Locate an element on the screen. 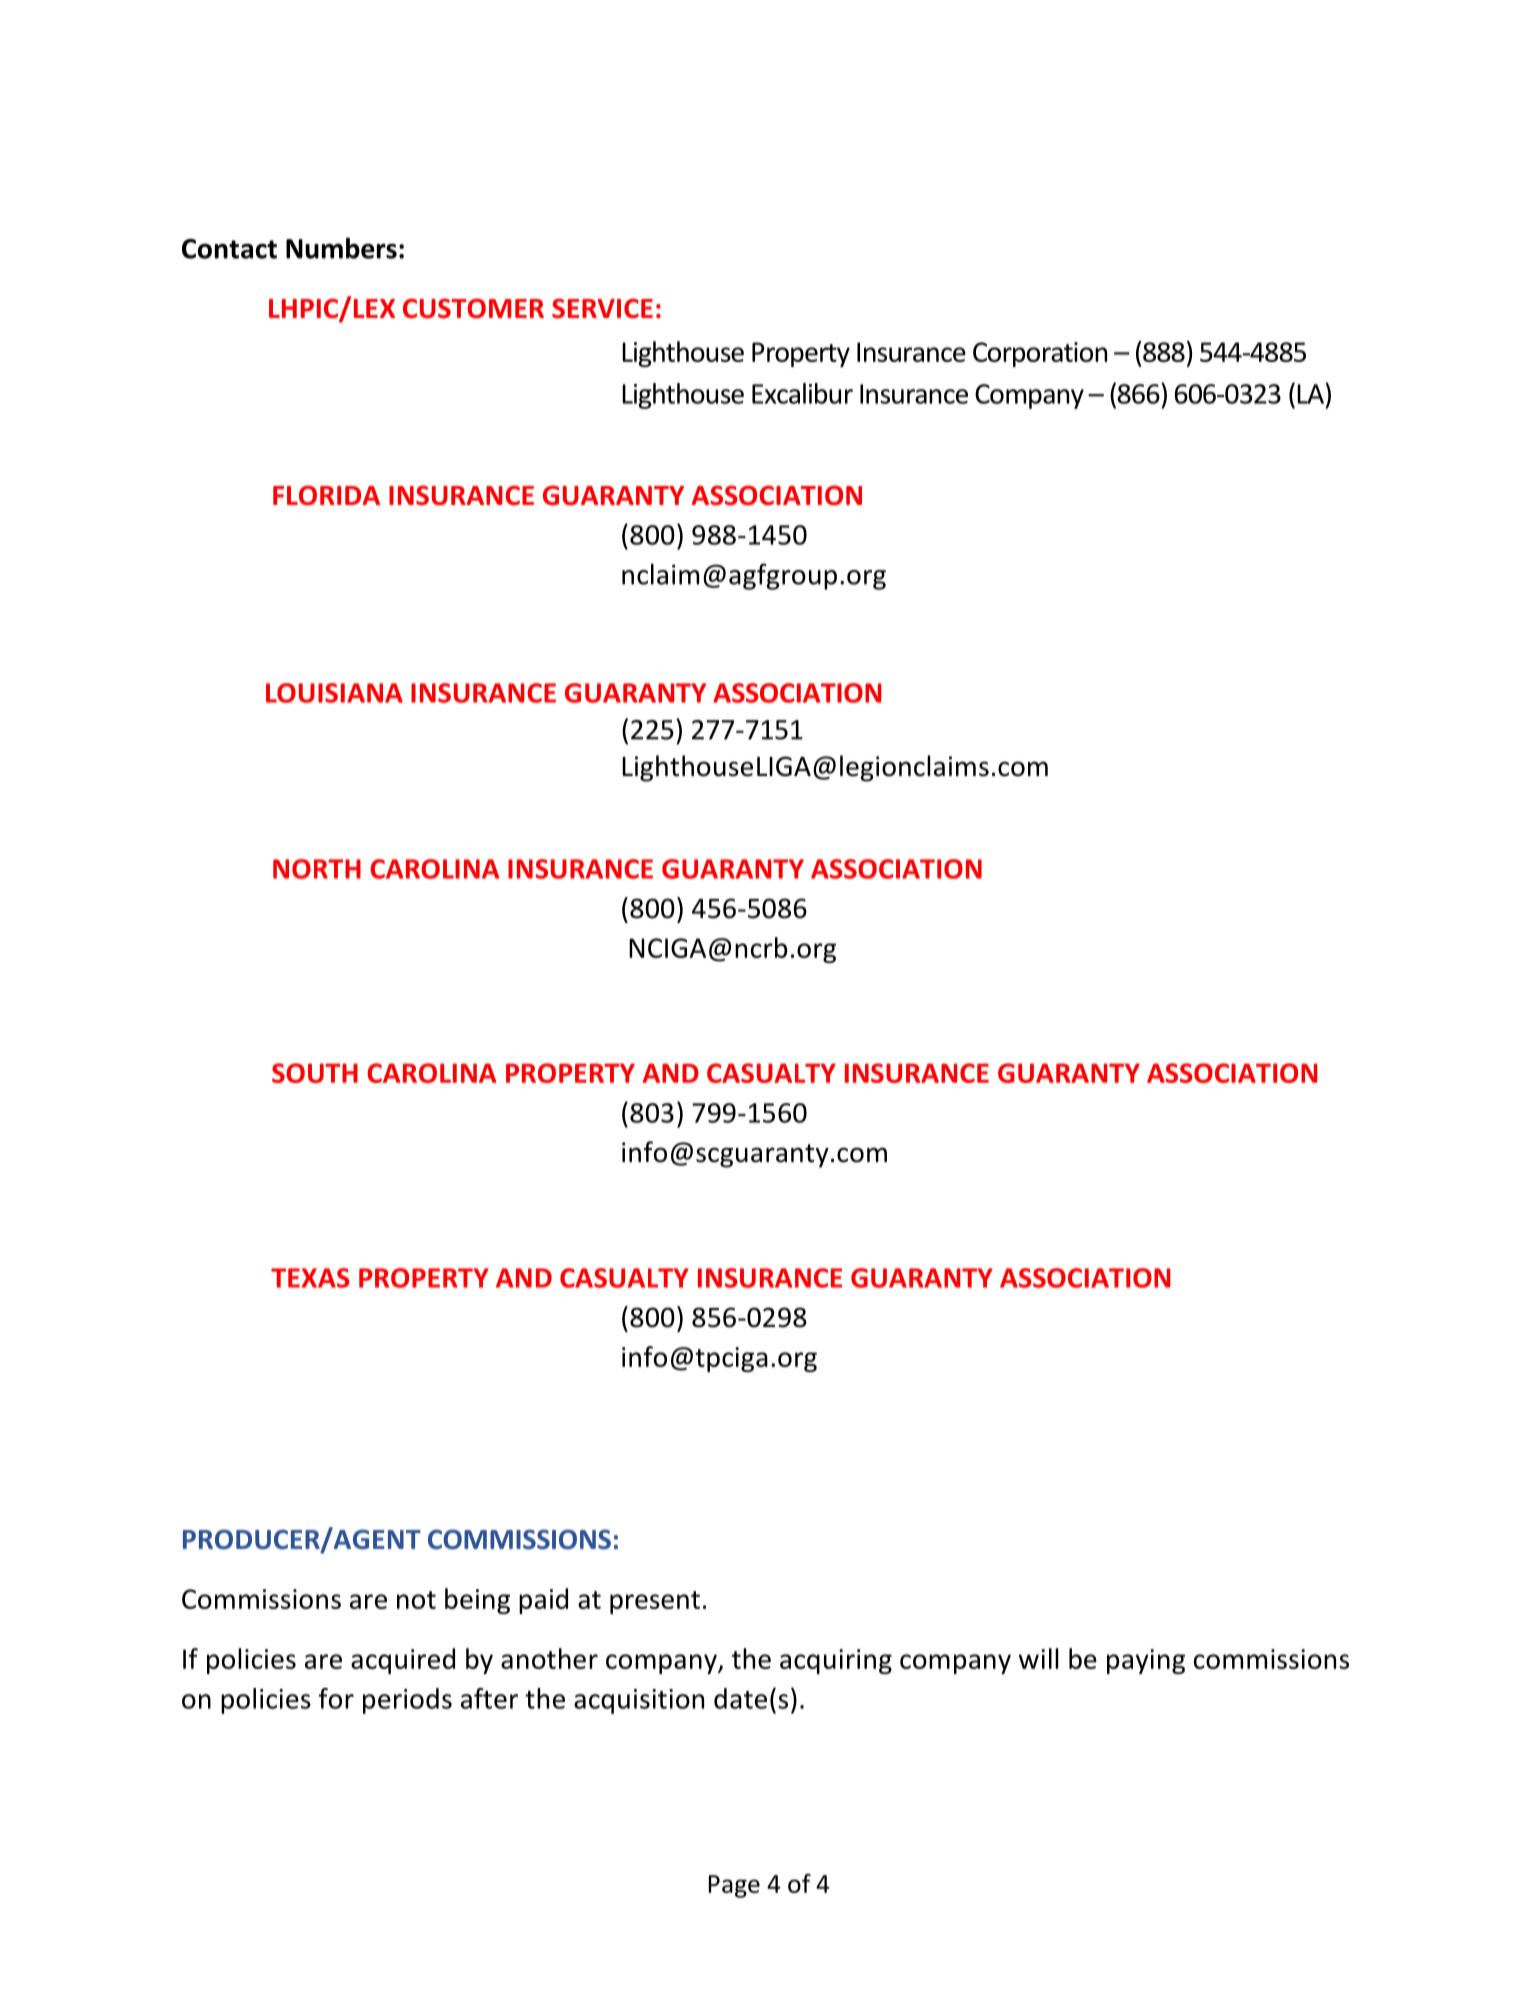  will is located at coordinates (1038, 1658).
